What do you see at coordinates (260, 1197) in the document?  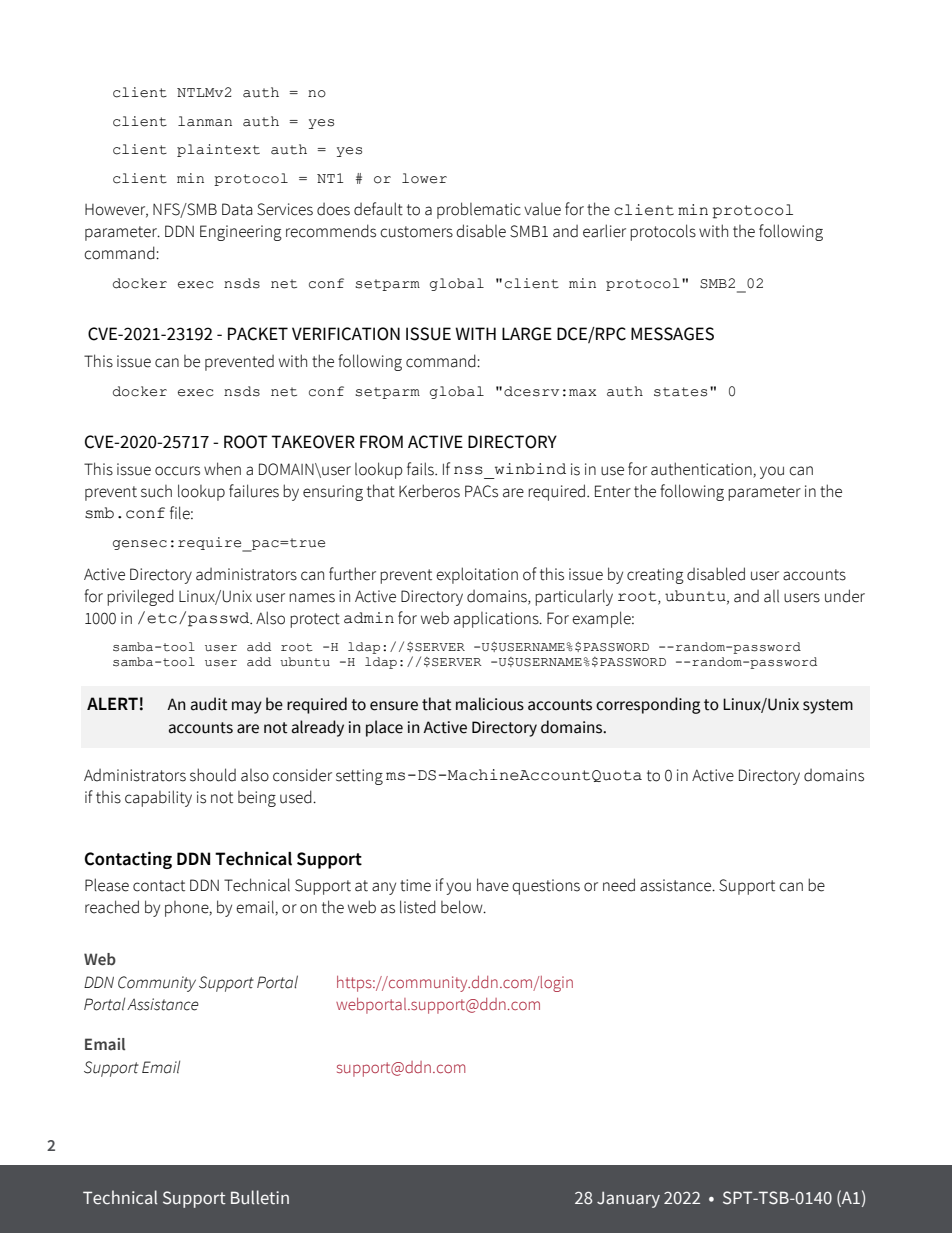 I see `Bulletin` at bounding box center [260, 1197].
